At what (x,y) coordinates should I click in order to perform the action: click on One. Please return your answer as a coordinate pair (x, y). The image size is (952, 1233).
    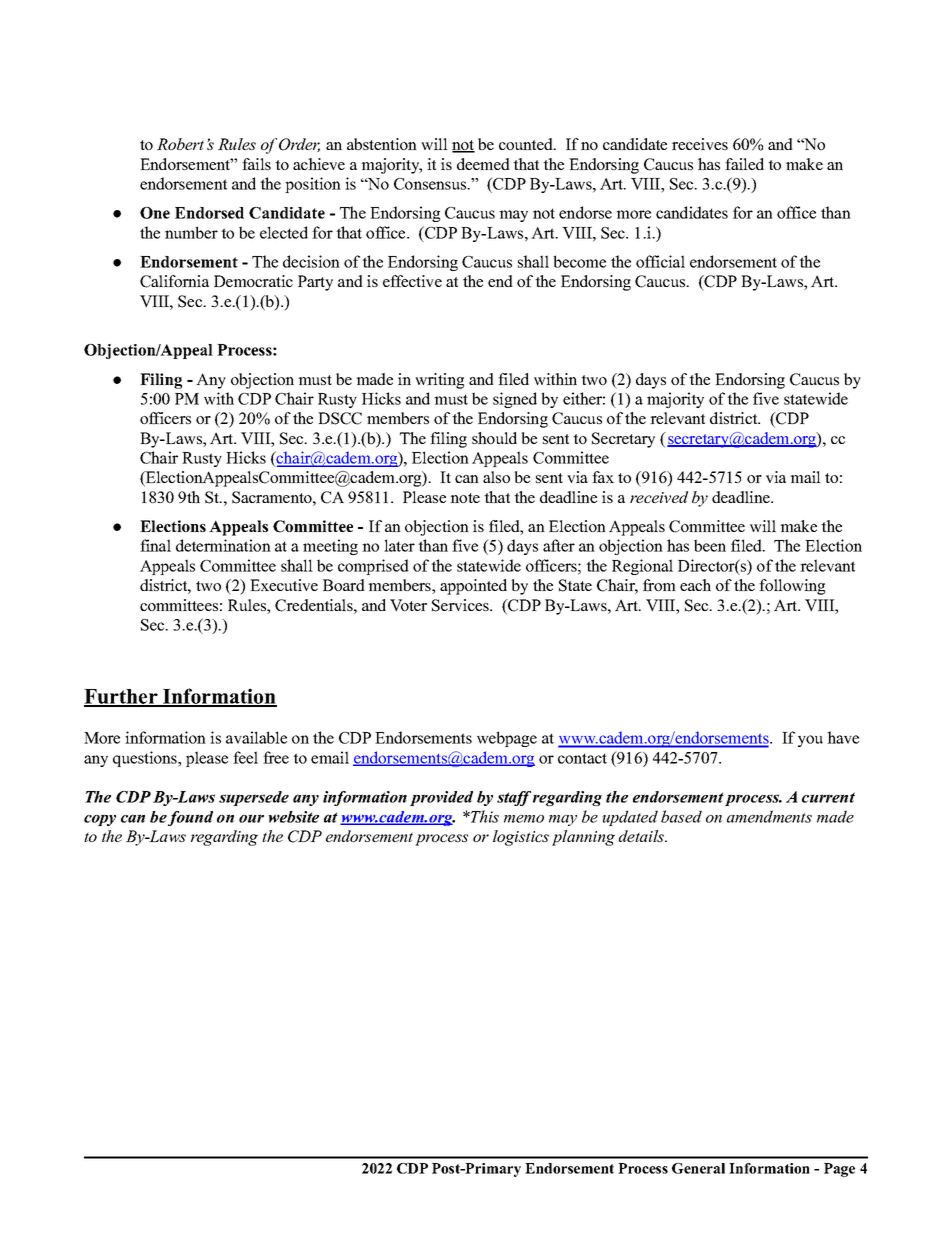
    Looking at the image, I should click on (155, 213).
